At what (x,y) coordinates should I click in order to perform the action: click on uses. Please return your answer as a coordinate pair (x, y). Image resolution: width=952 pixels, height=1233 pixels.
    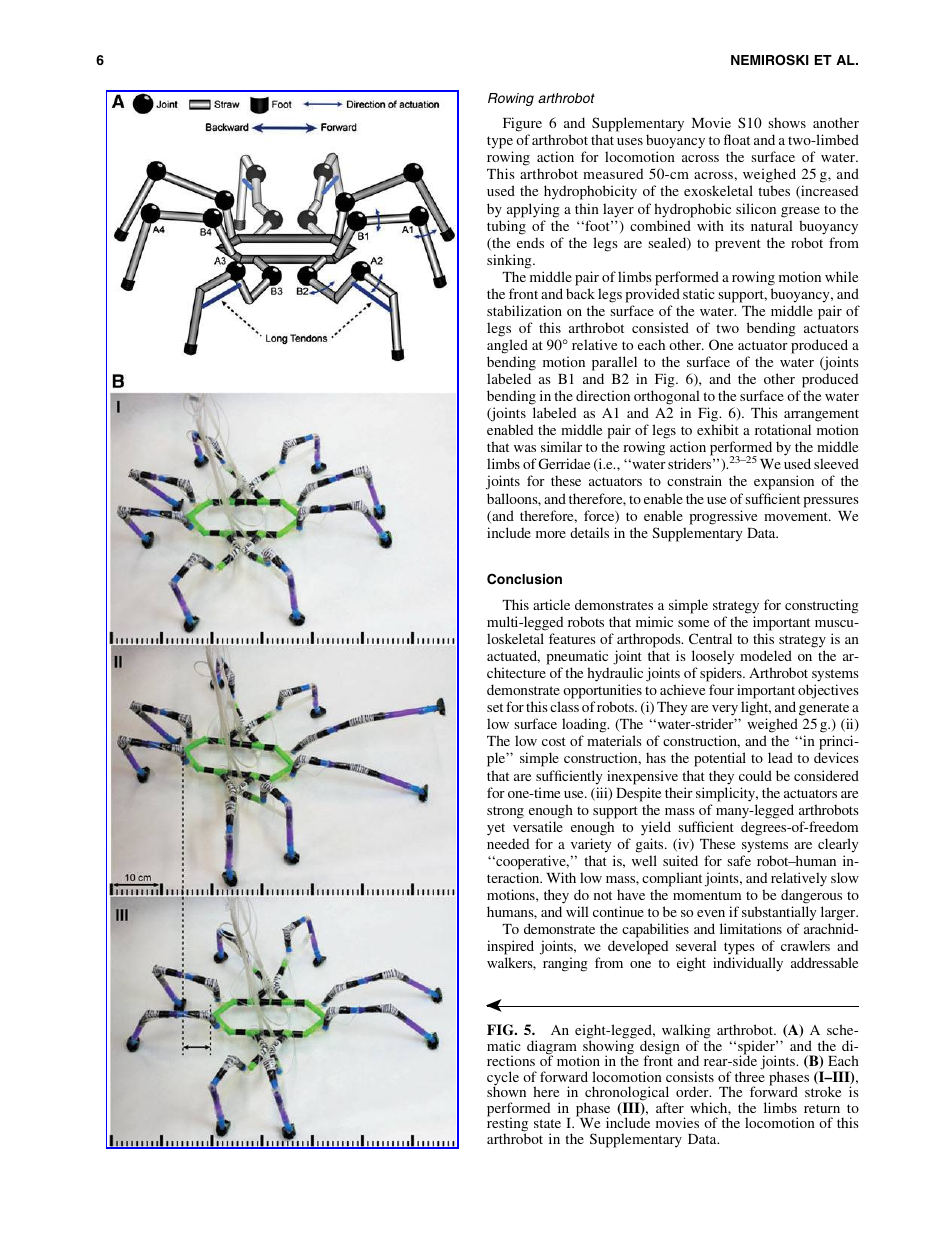
    Looking at the image, I should click on (630, 141).
